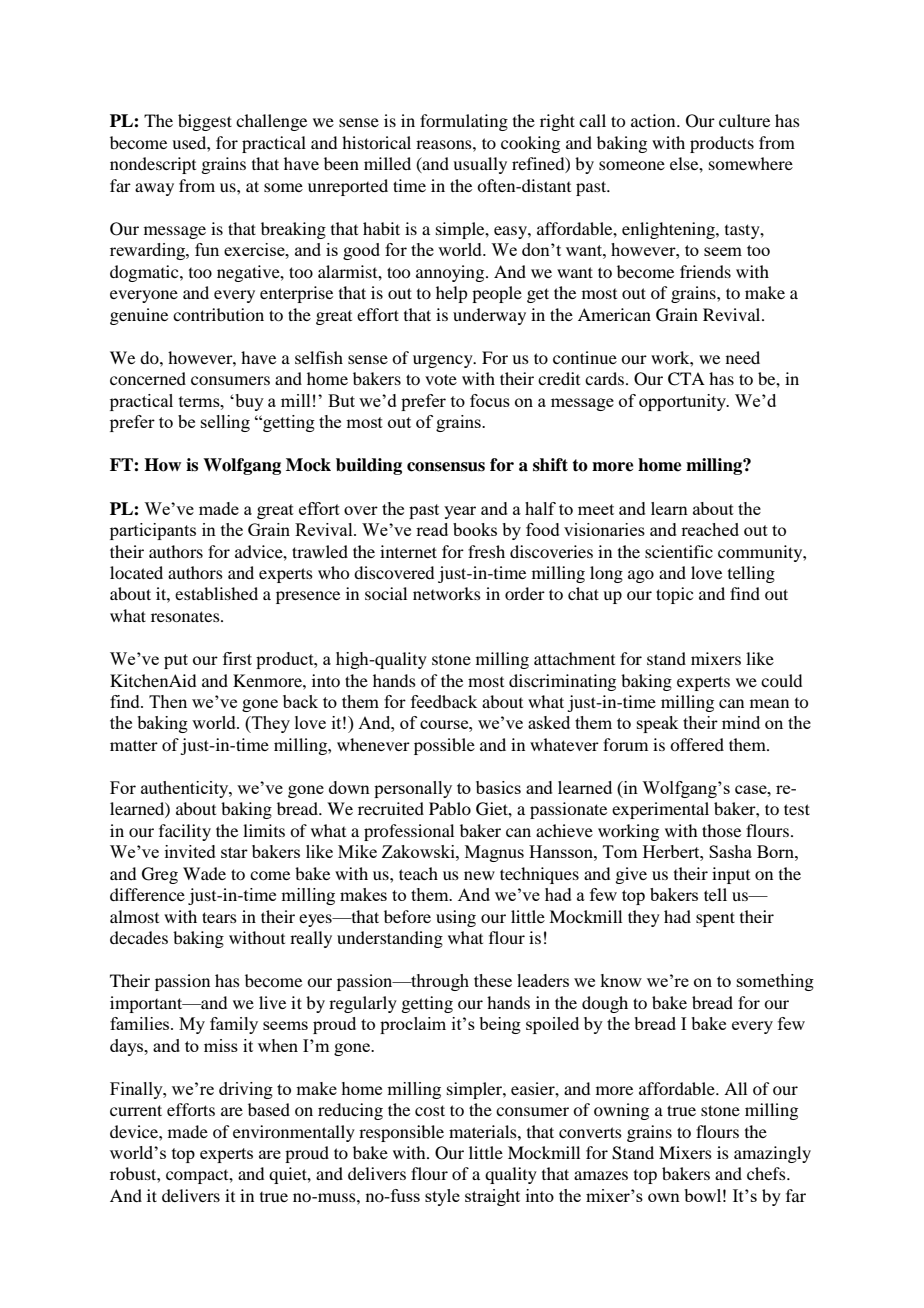 The image size is (924, 1308). What do you see at coordinates (237, 658) in the image?
I see `first` at bounding box center [237, 658].
